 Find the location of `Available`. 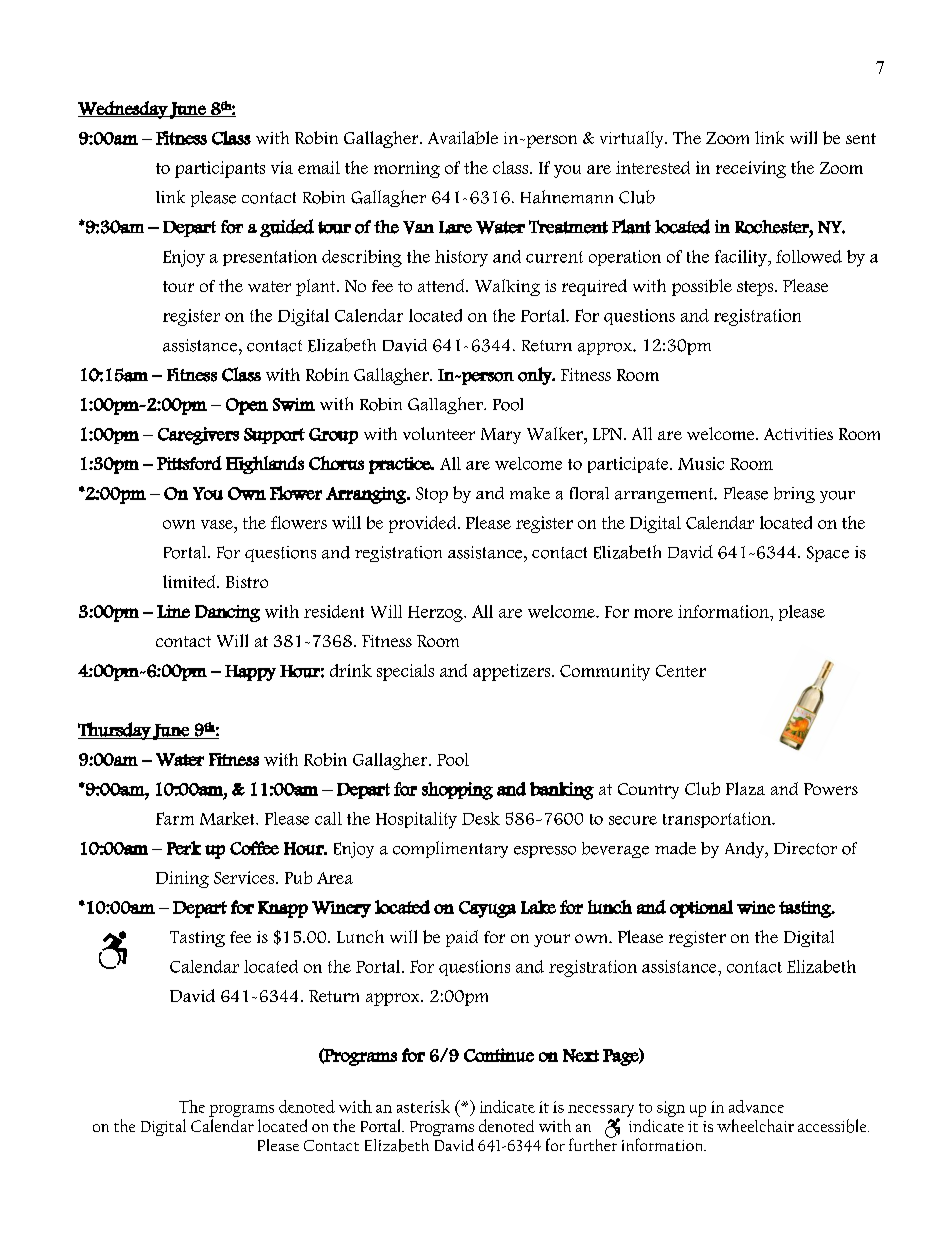

Available is located at coordinates (463, 138).
